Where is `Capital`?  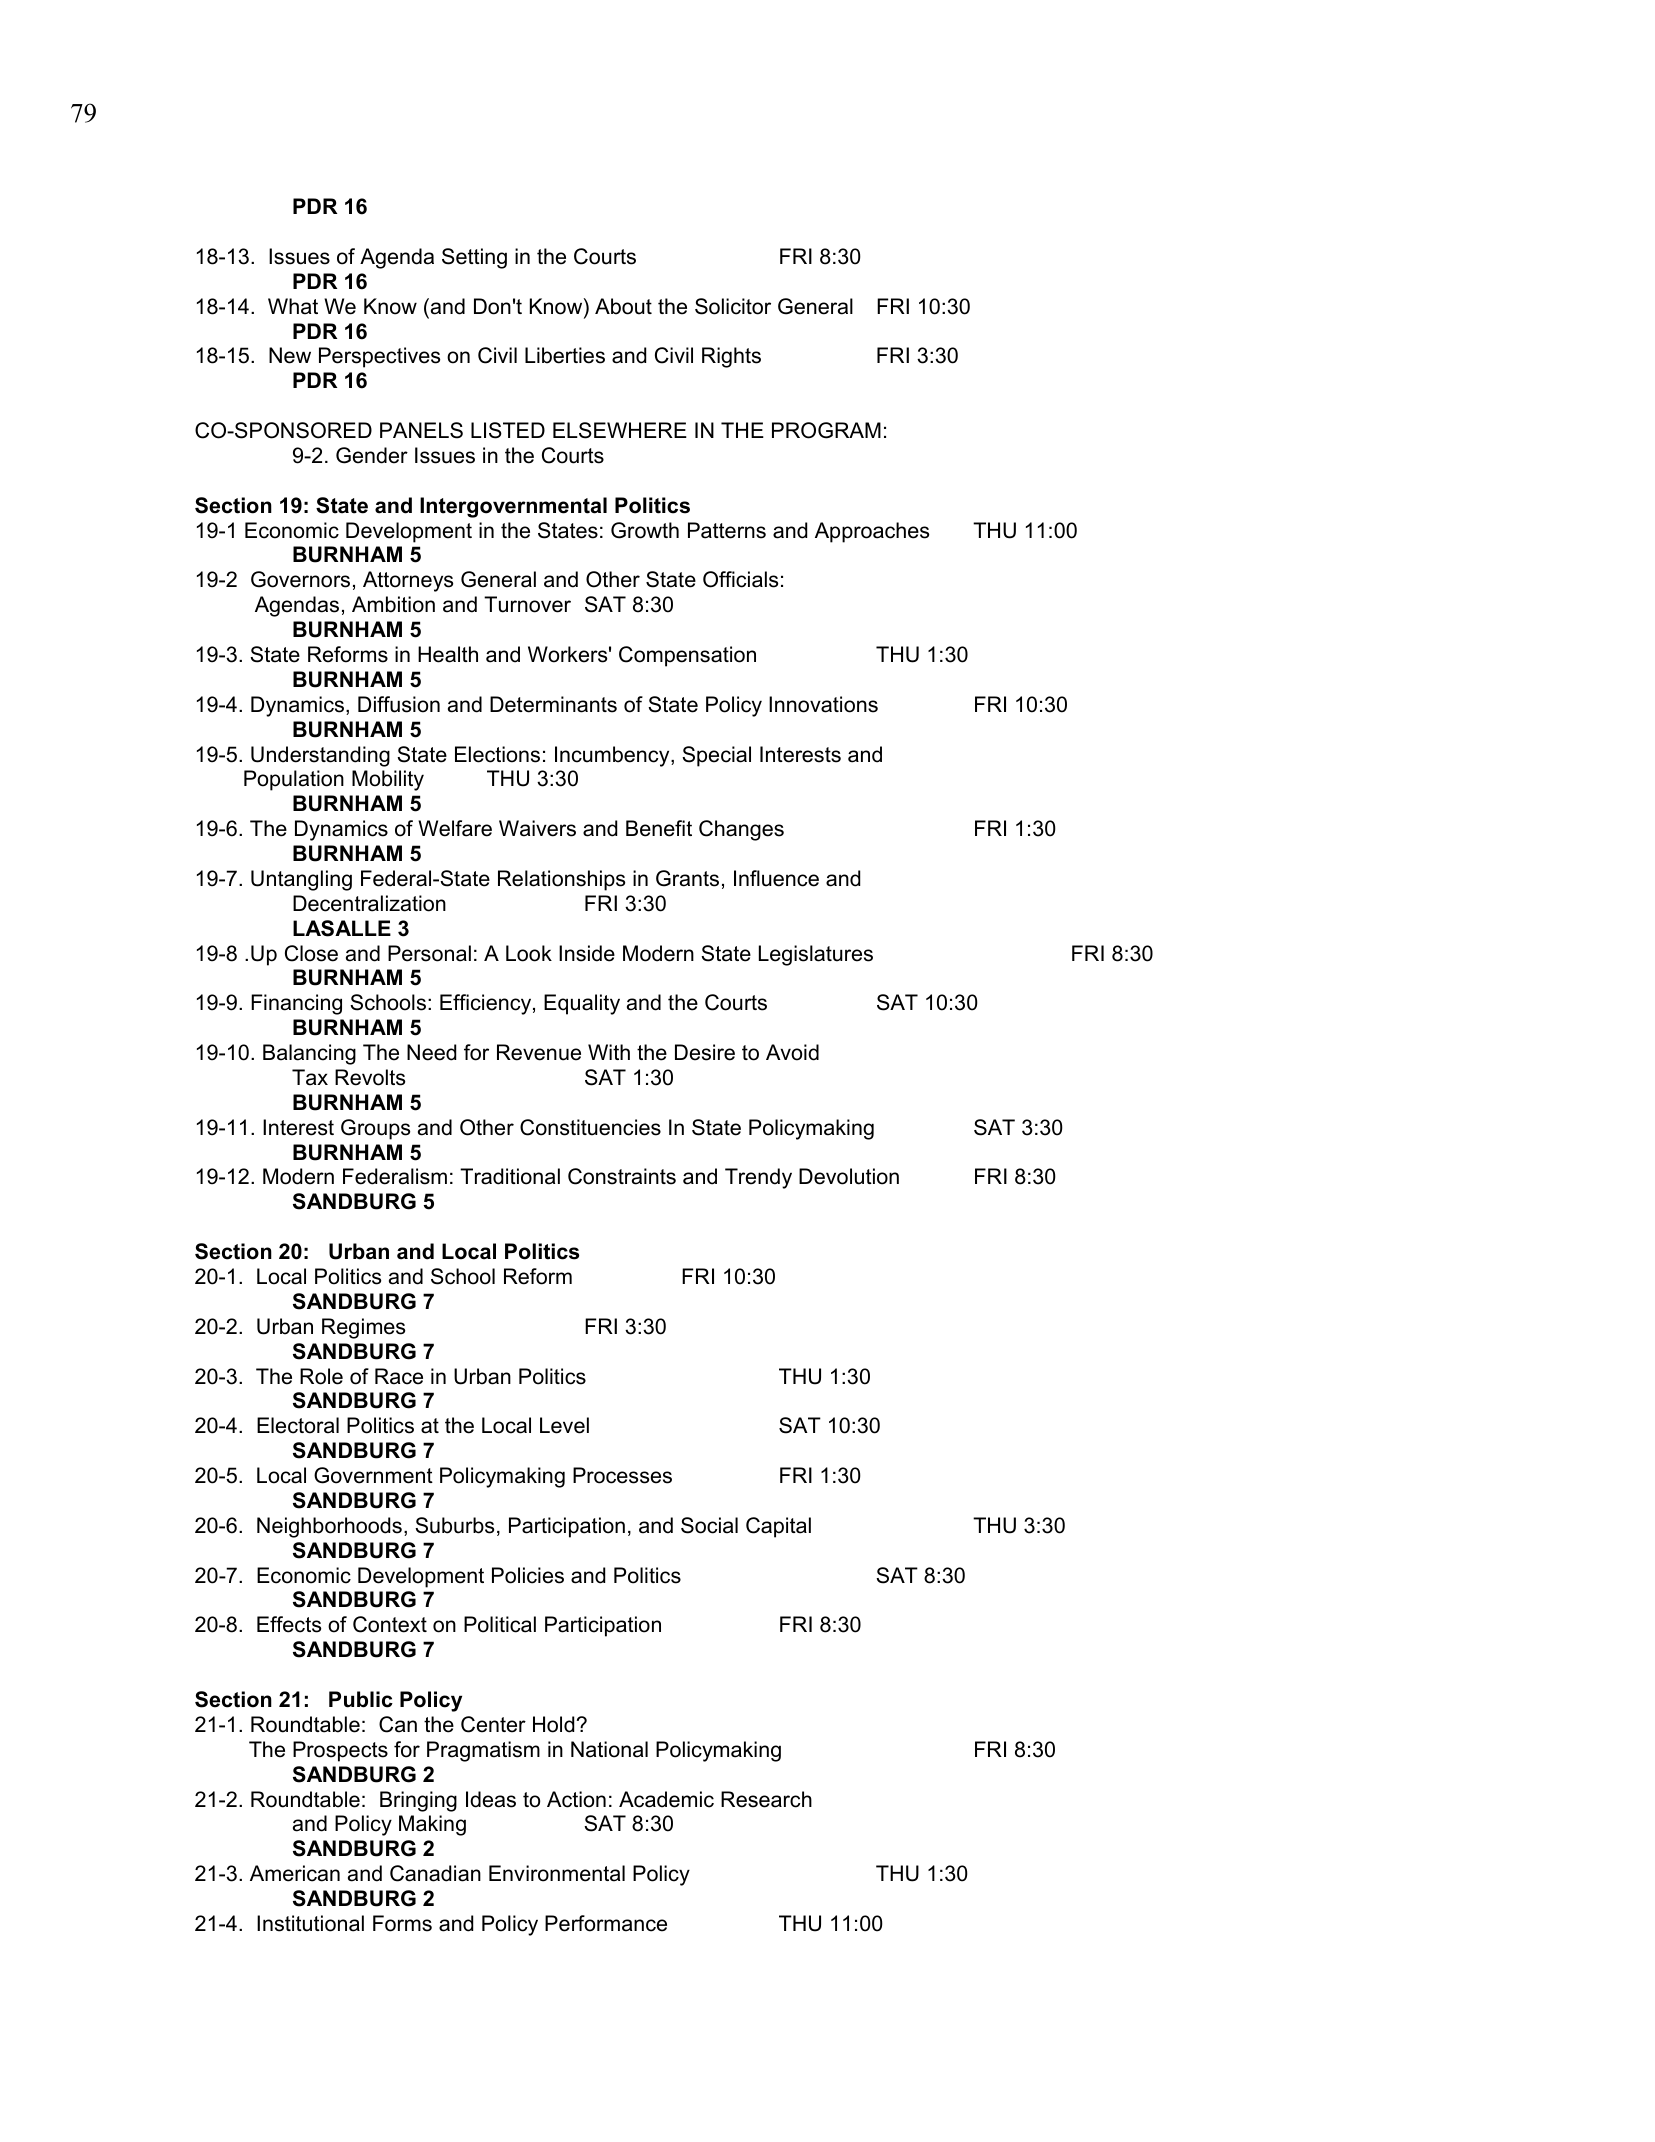 Capital is located at coordinates (778, 1527).
